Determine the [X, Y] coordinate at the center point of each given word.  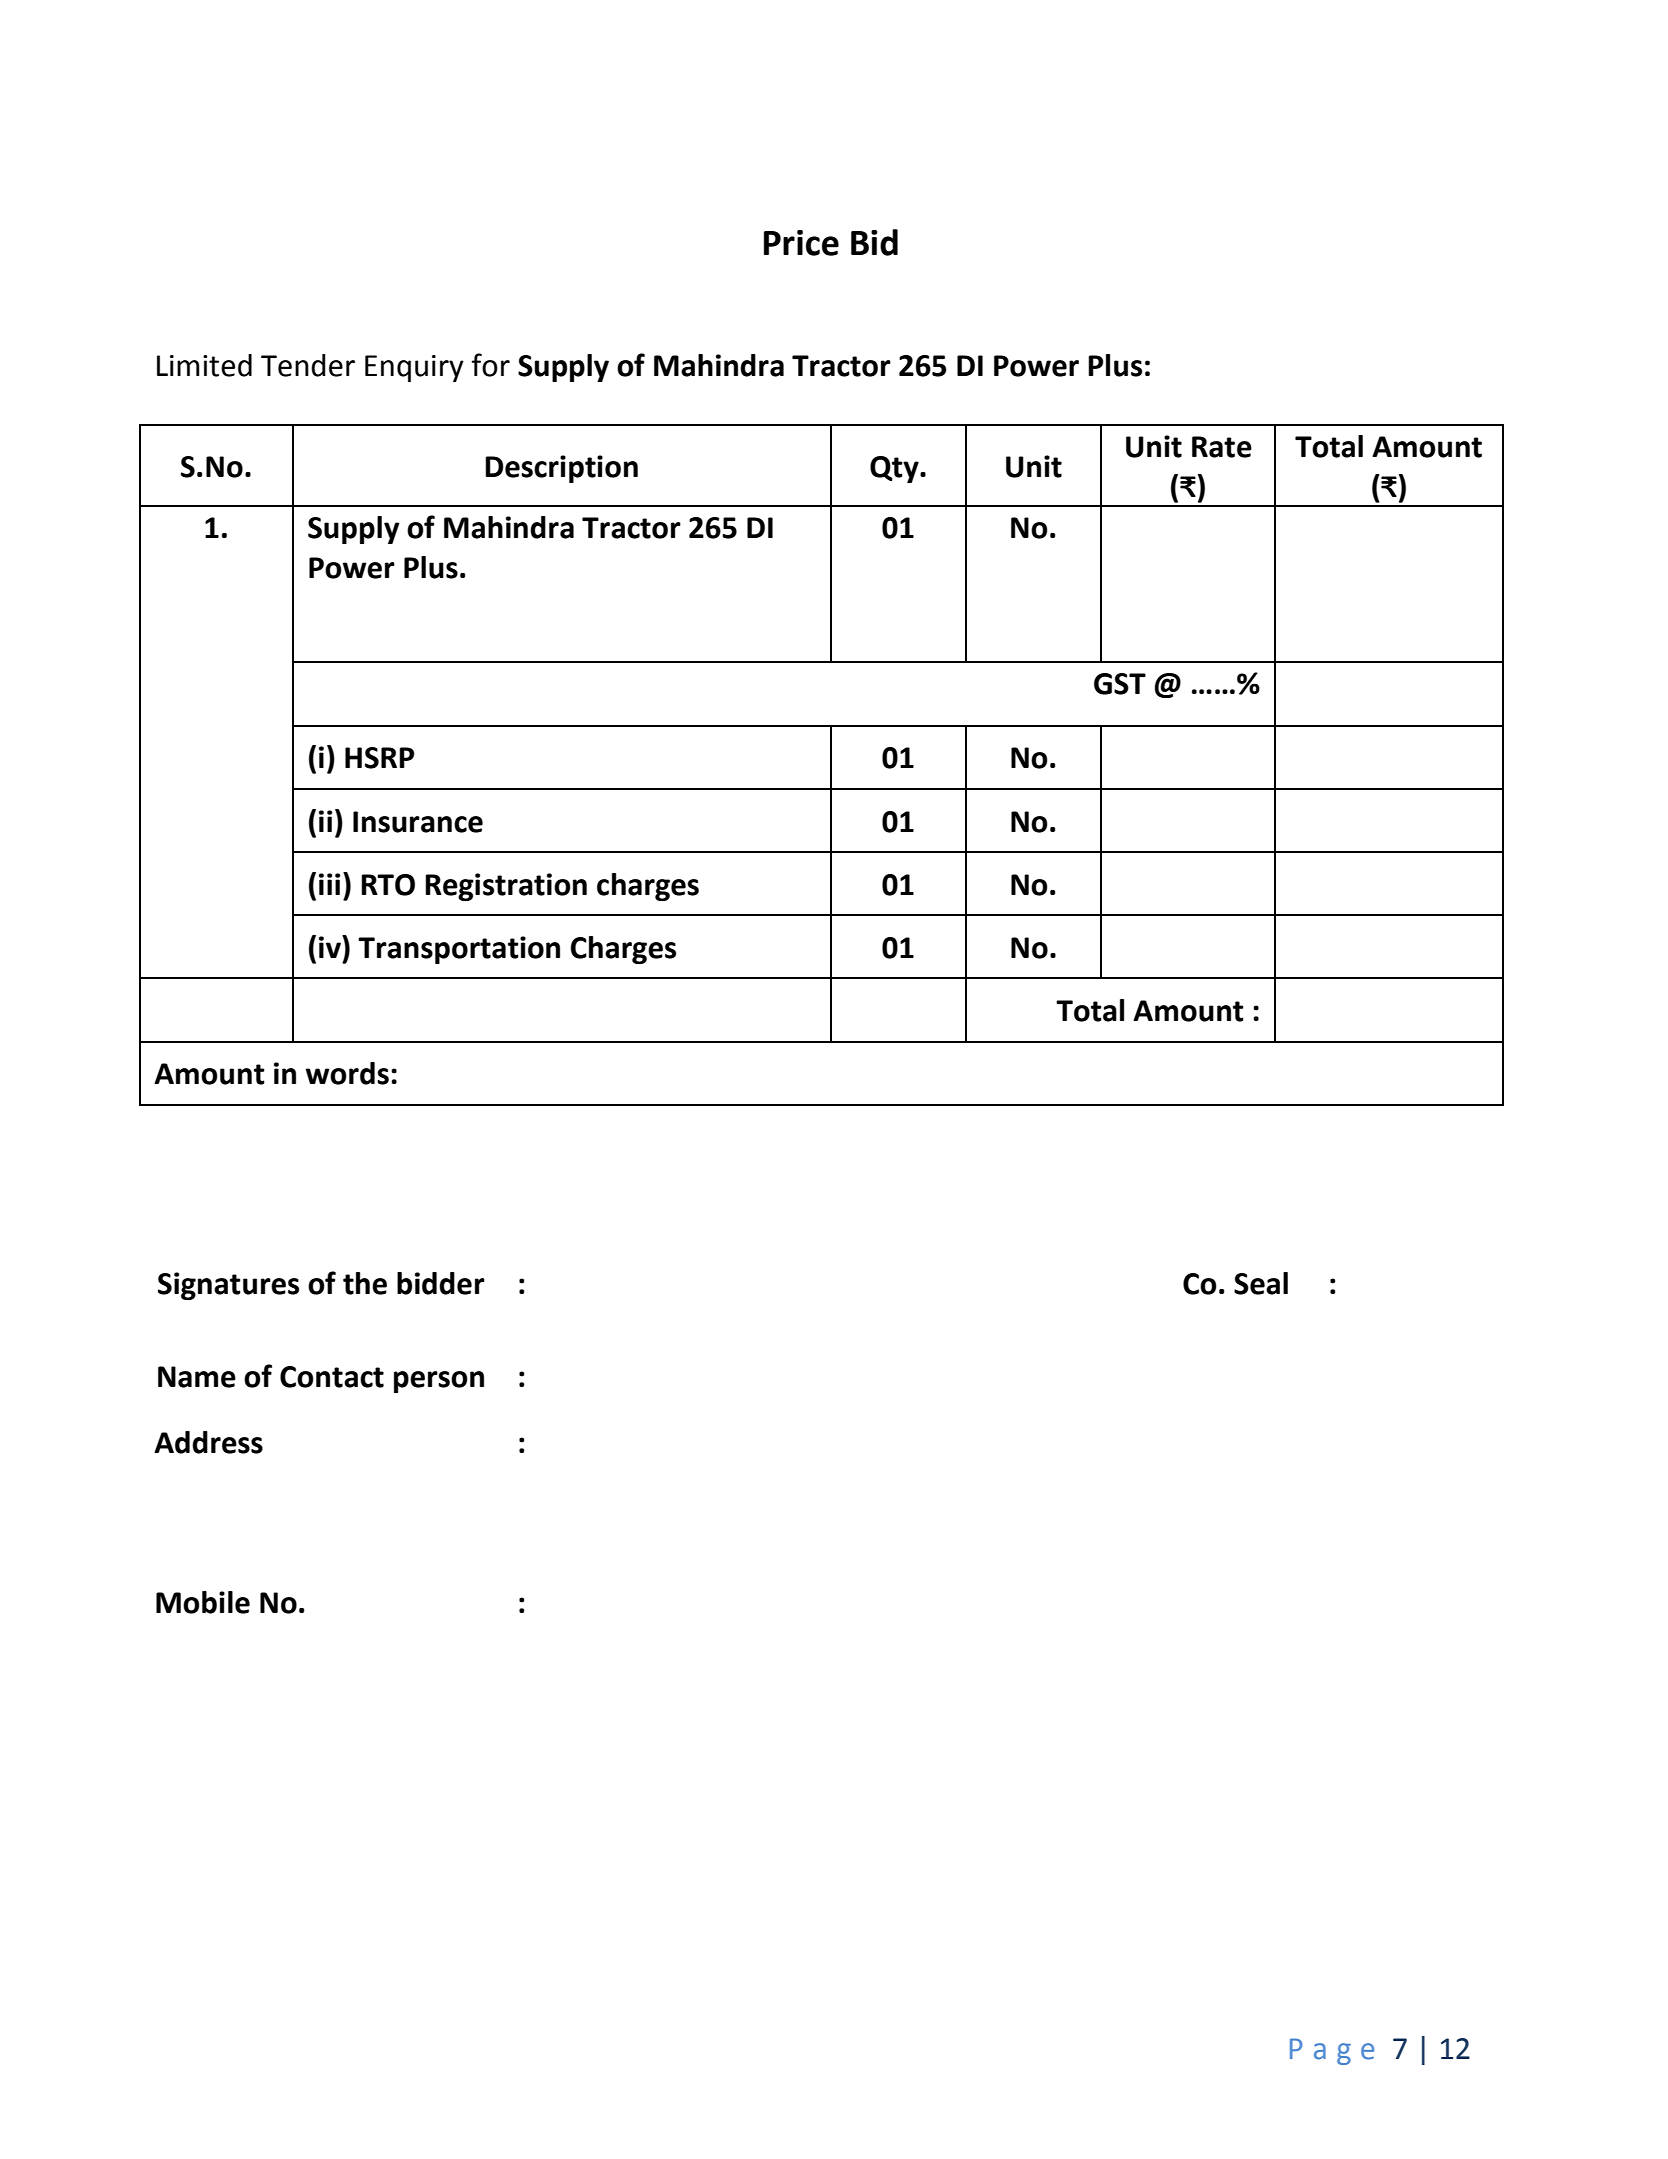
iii [329, 884]
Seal [1261, 1283]
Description [561, 469]
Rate [1222, 447]
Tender [308, 365]
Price [801, 243]
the [365, 1283]
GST [1120, 684]
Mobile [203, 1602]
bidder [441, 1283]
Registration [506, 887]
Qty [895, 469]
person [439, 1382]
